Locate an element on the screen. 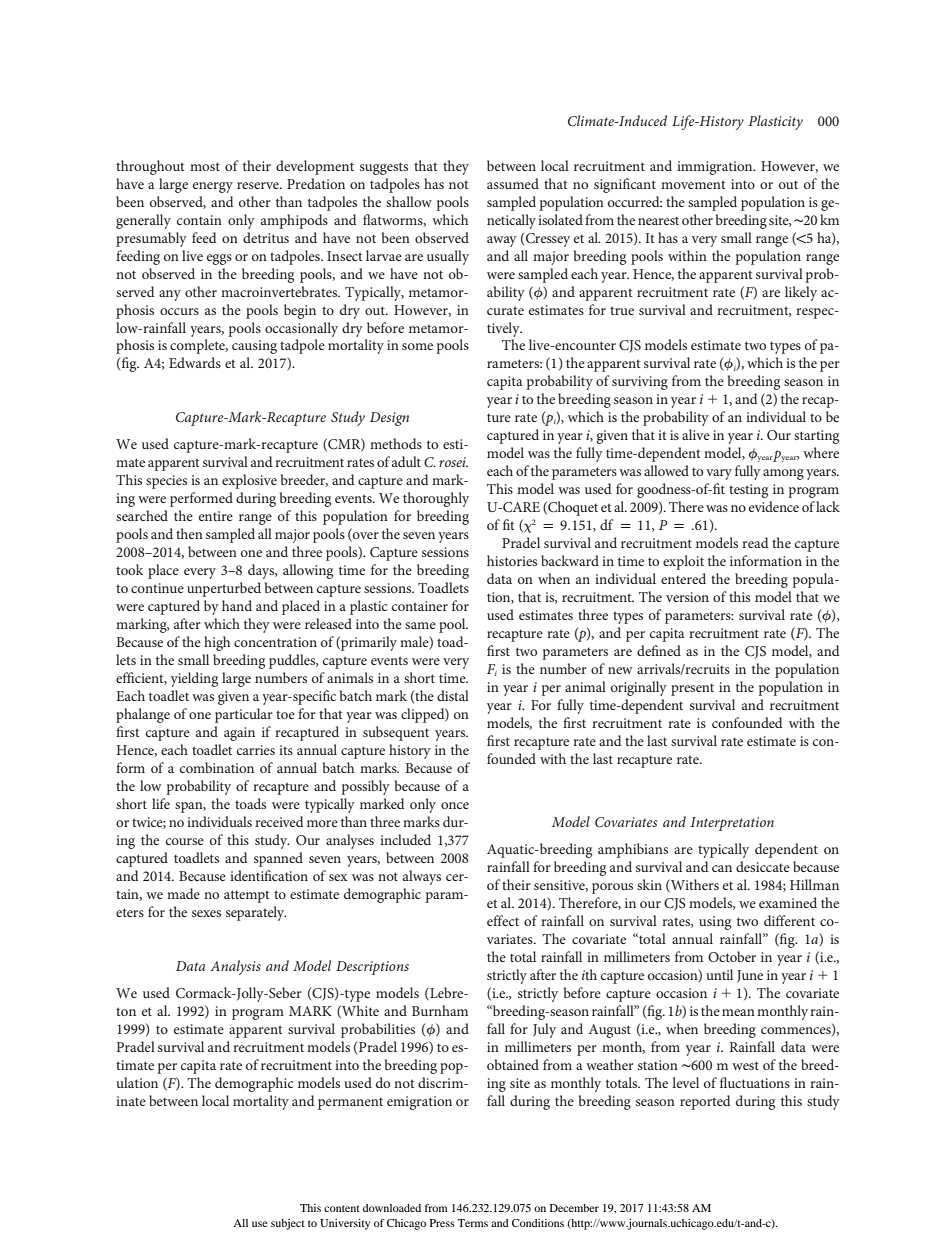 The image size is (952, 1236). desiccate is located at coordinates (763, 866).
